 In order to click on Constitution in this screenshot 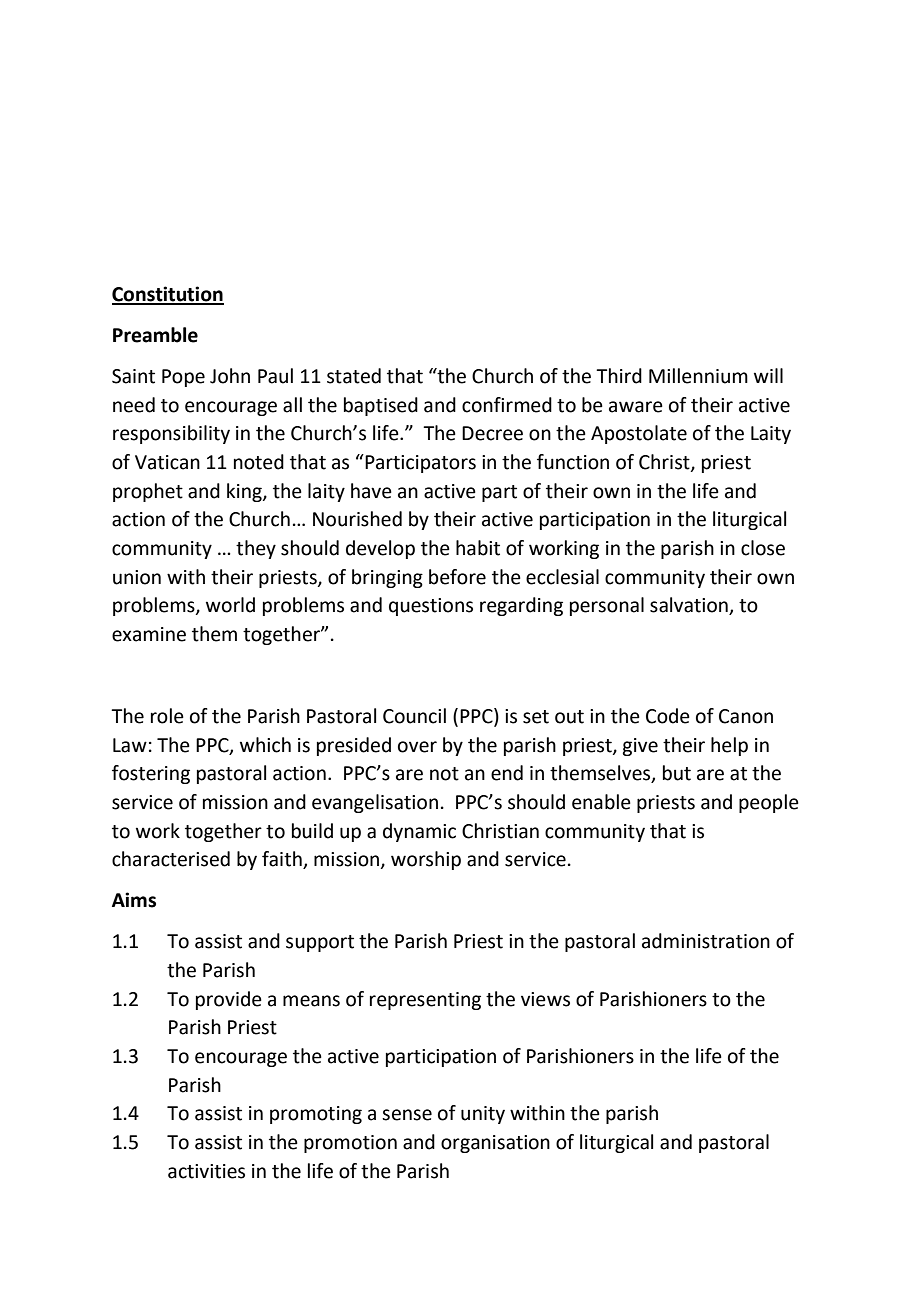, I will do `click(168, 295)`.
